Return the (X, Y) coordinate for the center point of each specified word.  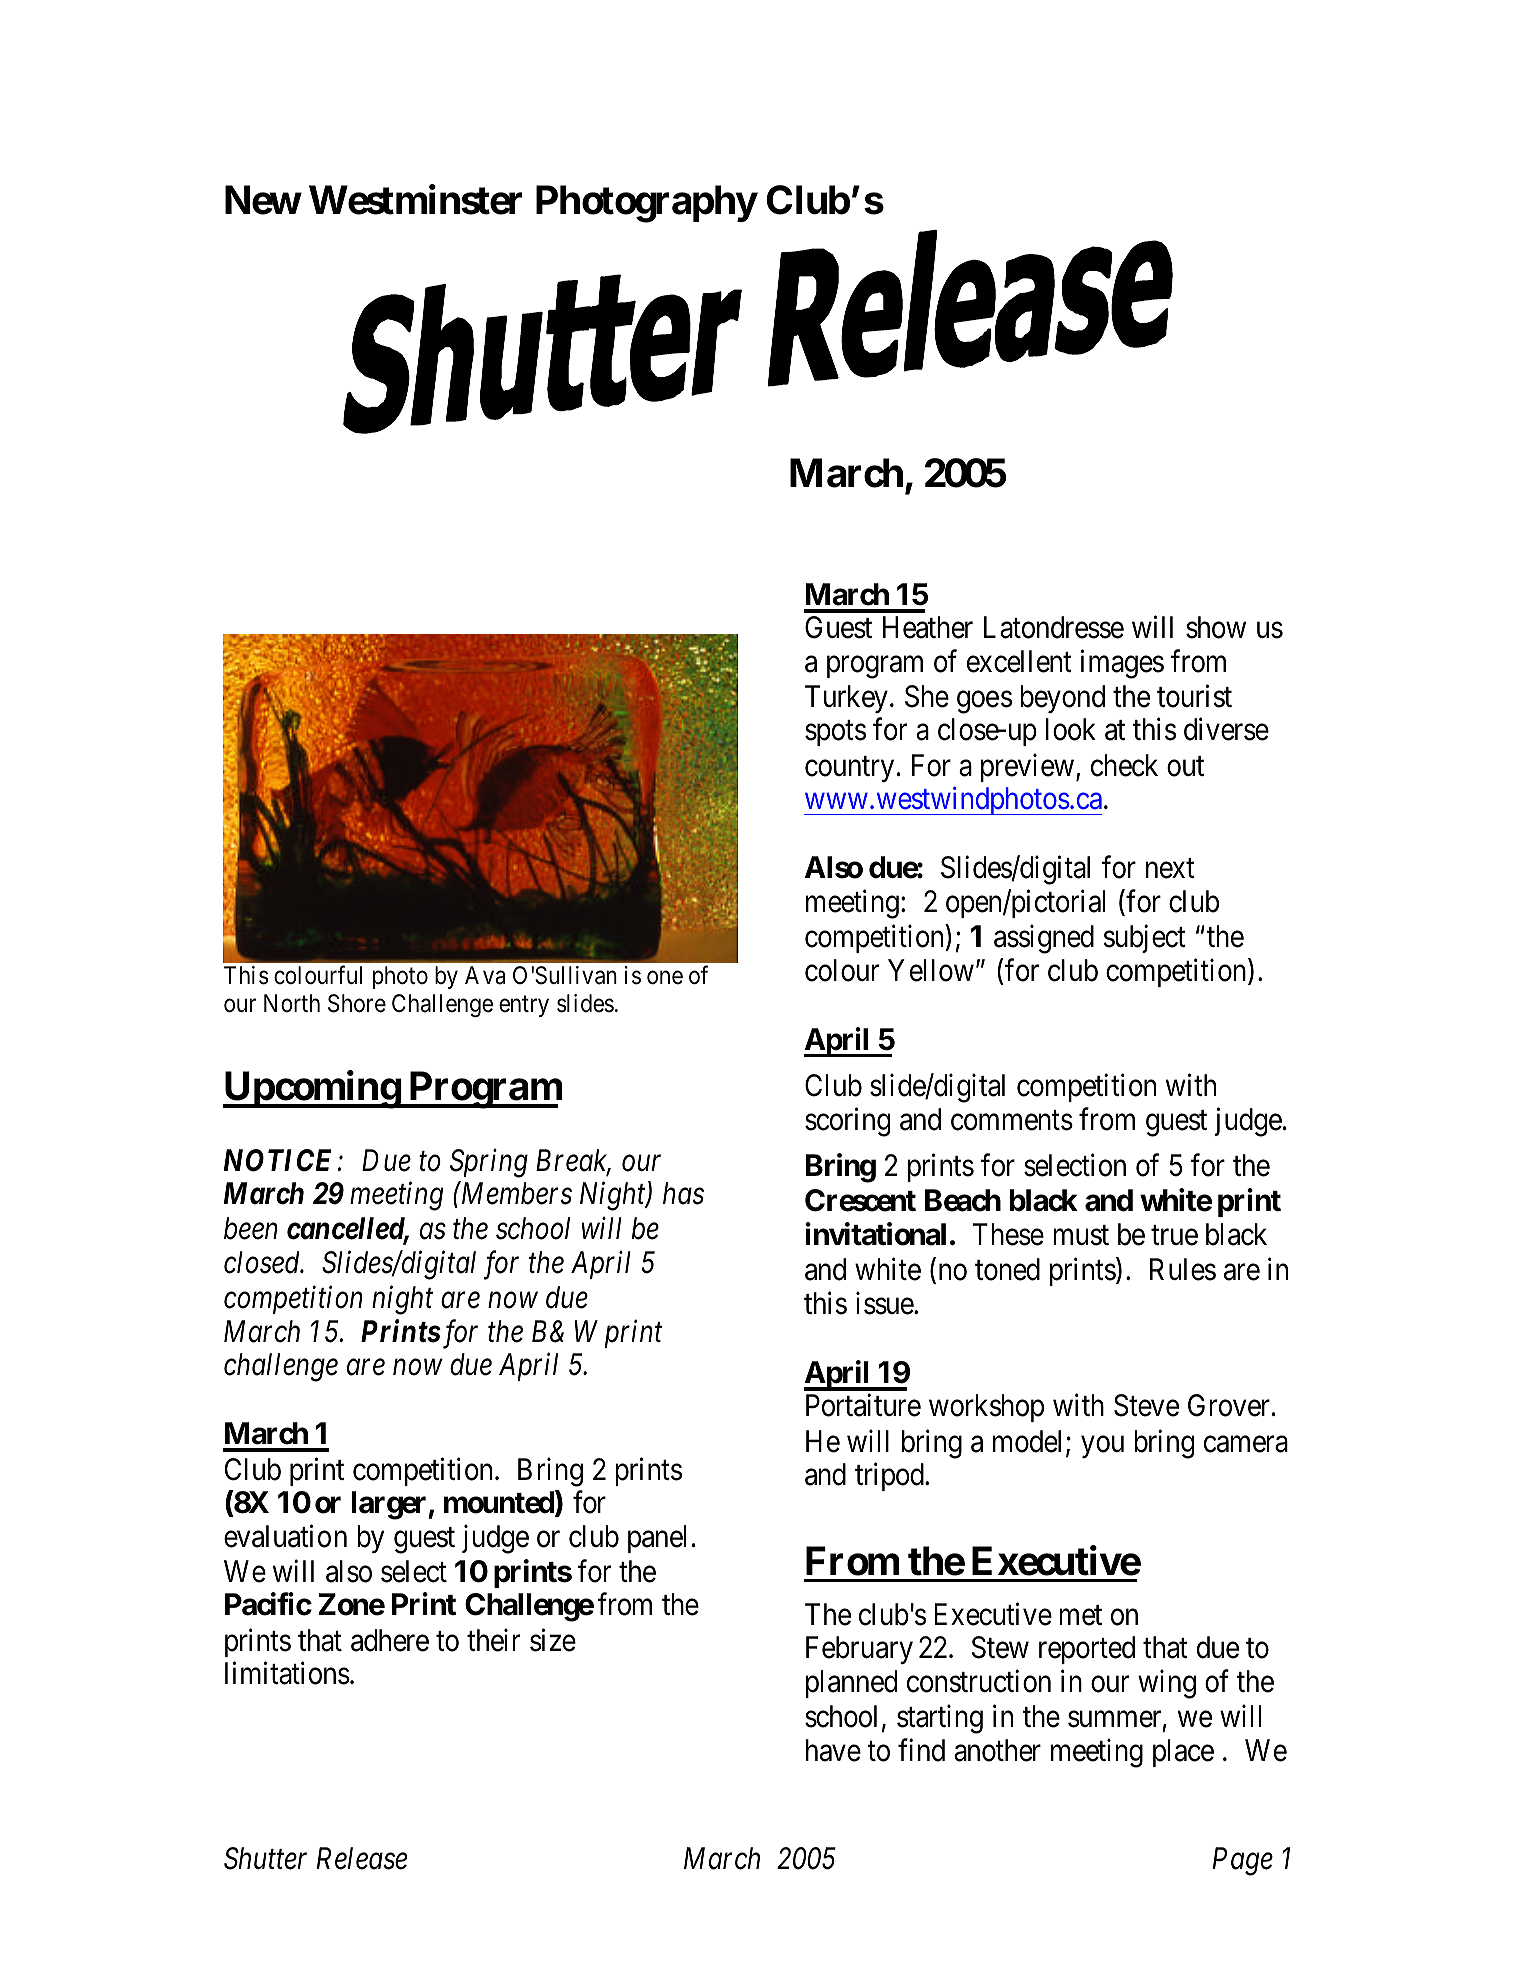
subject (1144, 939)
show (1216, 627)
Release (362, 1858)
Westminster (416, 200)
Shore (357, 1003)
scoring (847, 1122)
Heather (928, 627)
